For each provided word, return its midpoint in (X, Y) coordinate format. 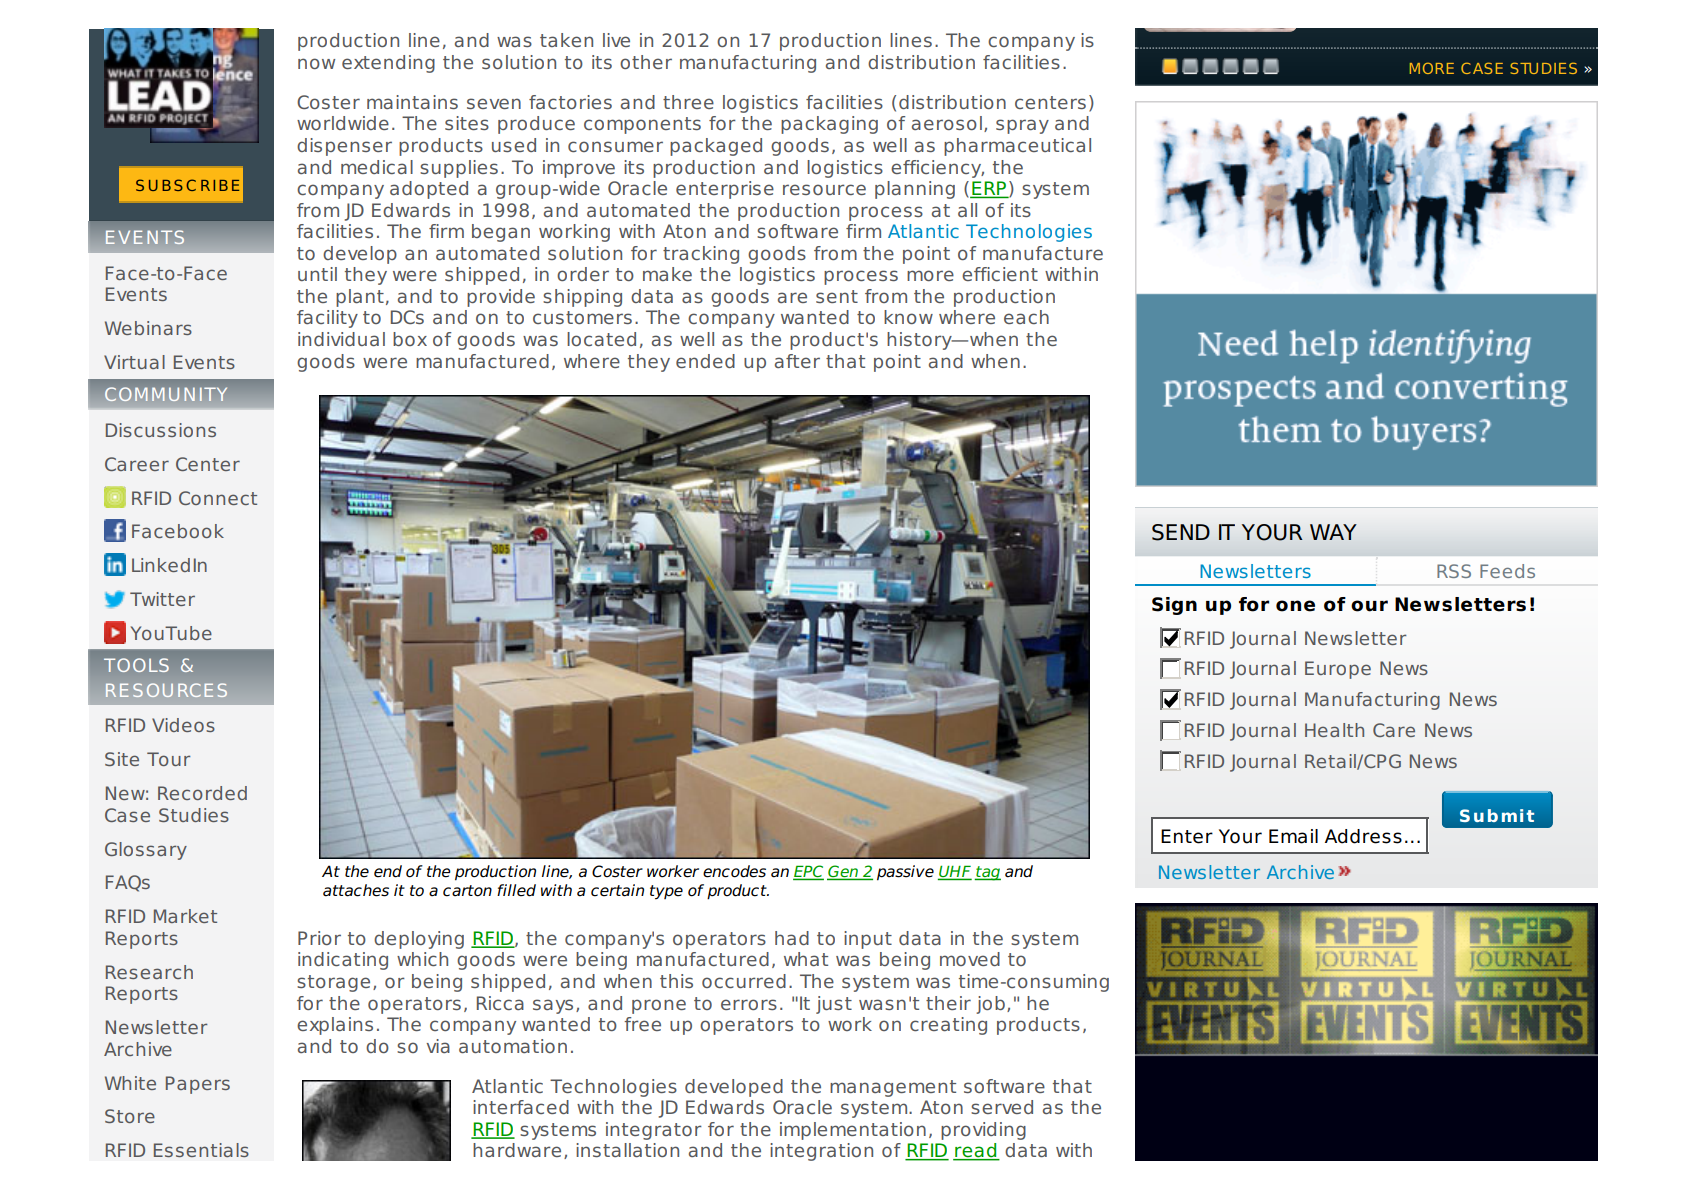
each (1026, 317)
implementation (853, 1131)
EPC (808, 872)
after (797, 361)
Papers (198, 1085)
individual (341, 339)
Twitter (162, 599)
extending (388, 64)
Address (1363, 836)
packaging (829, 125)
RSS (1454, 571)
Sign (1174, 606)
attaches (356, 890)
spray (1022, 126)
